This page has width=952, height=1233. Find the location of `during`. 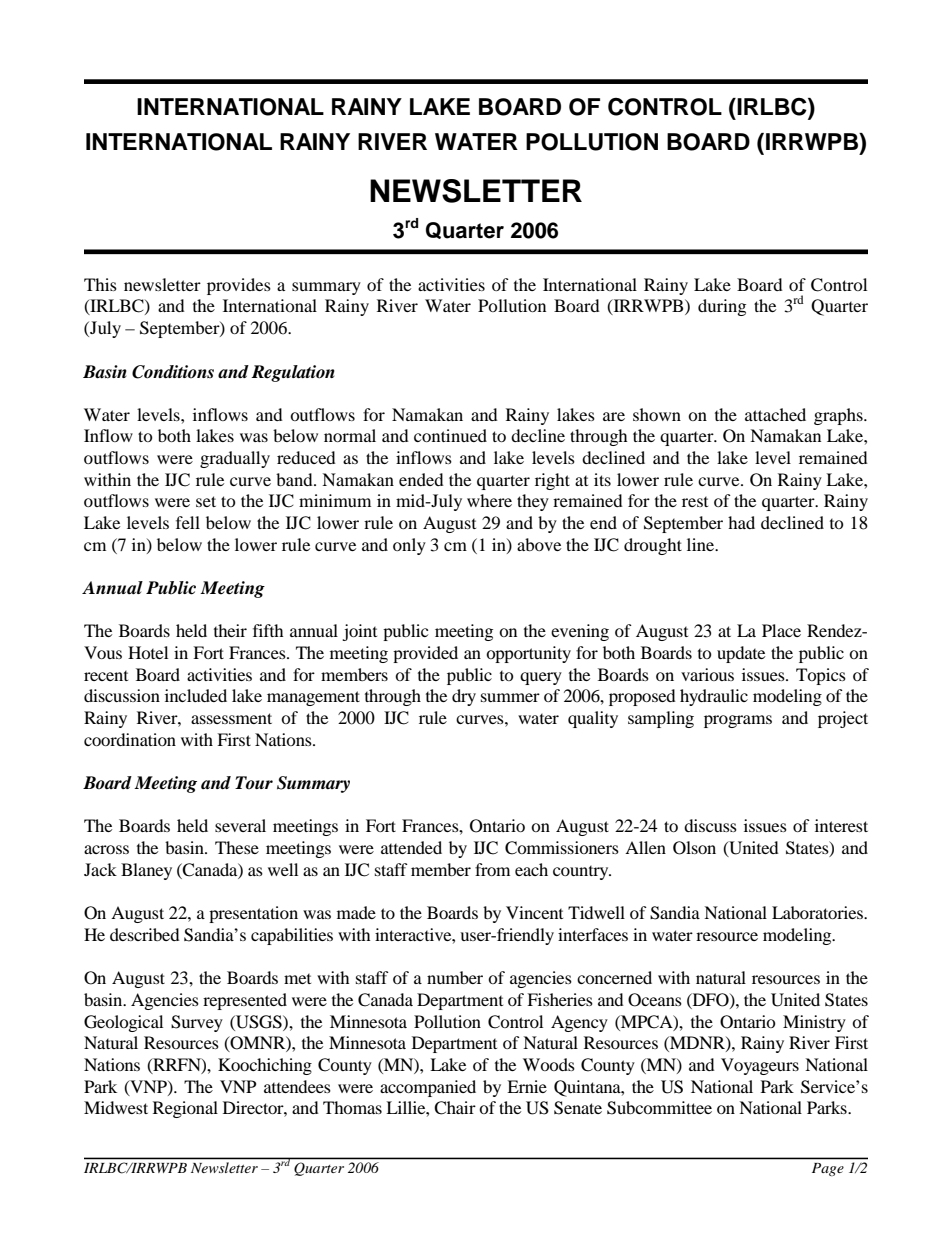

during is located at coordinates (722, 307).
